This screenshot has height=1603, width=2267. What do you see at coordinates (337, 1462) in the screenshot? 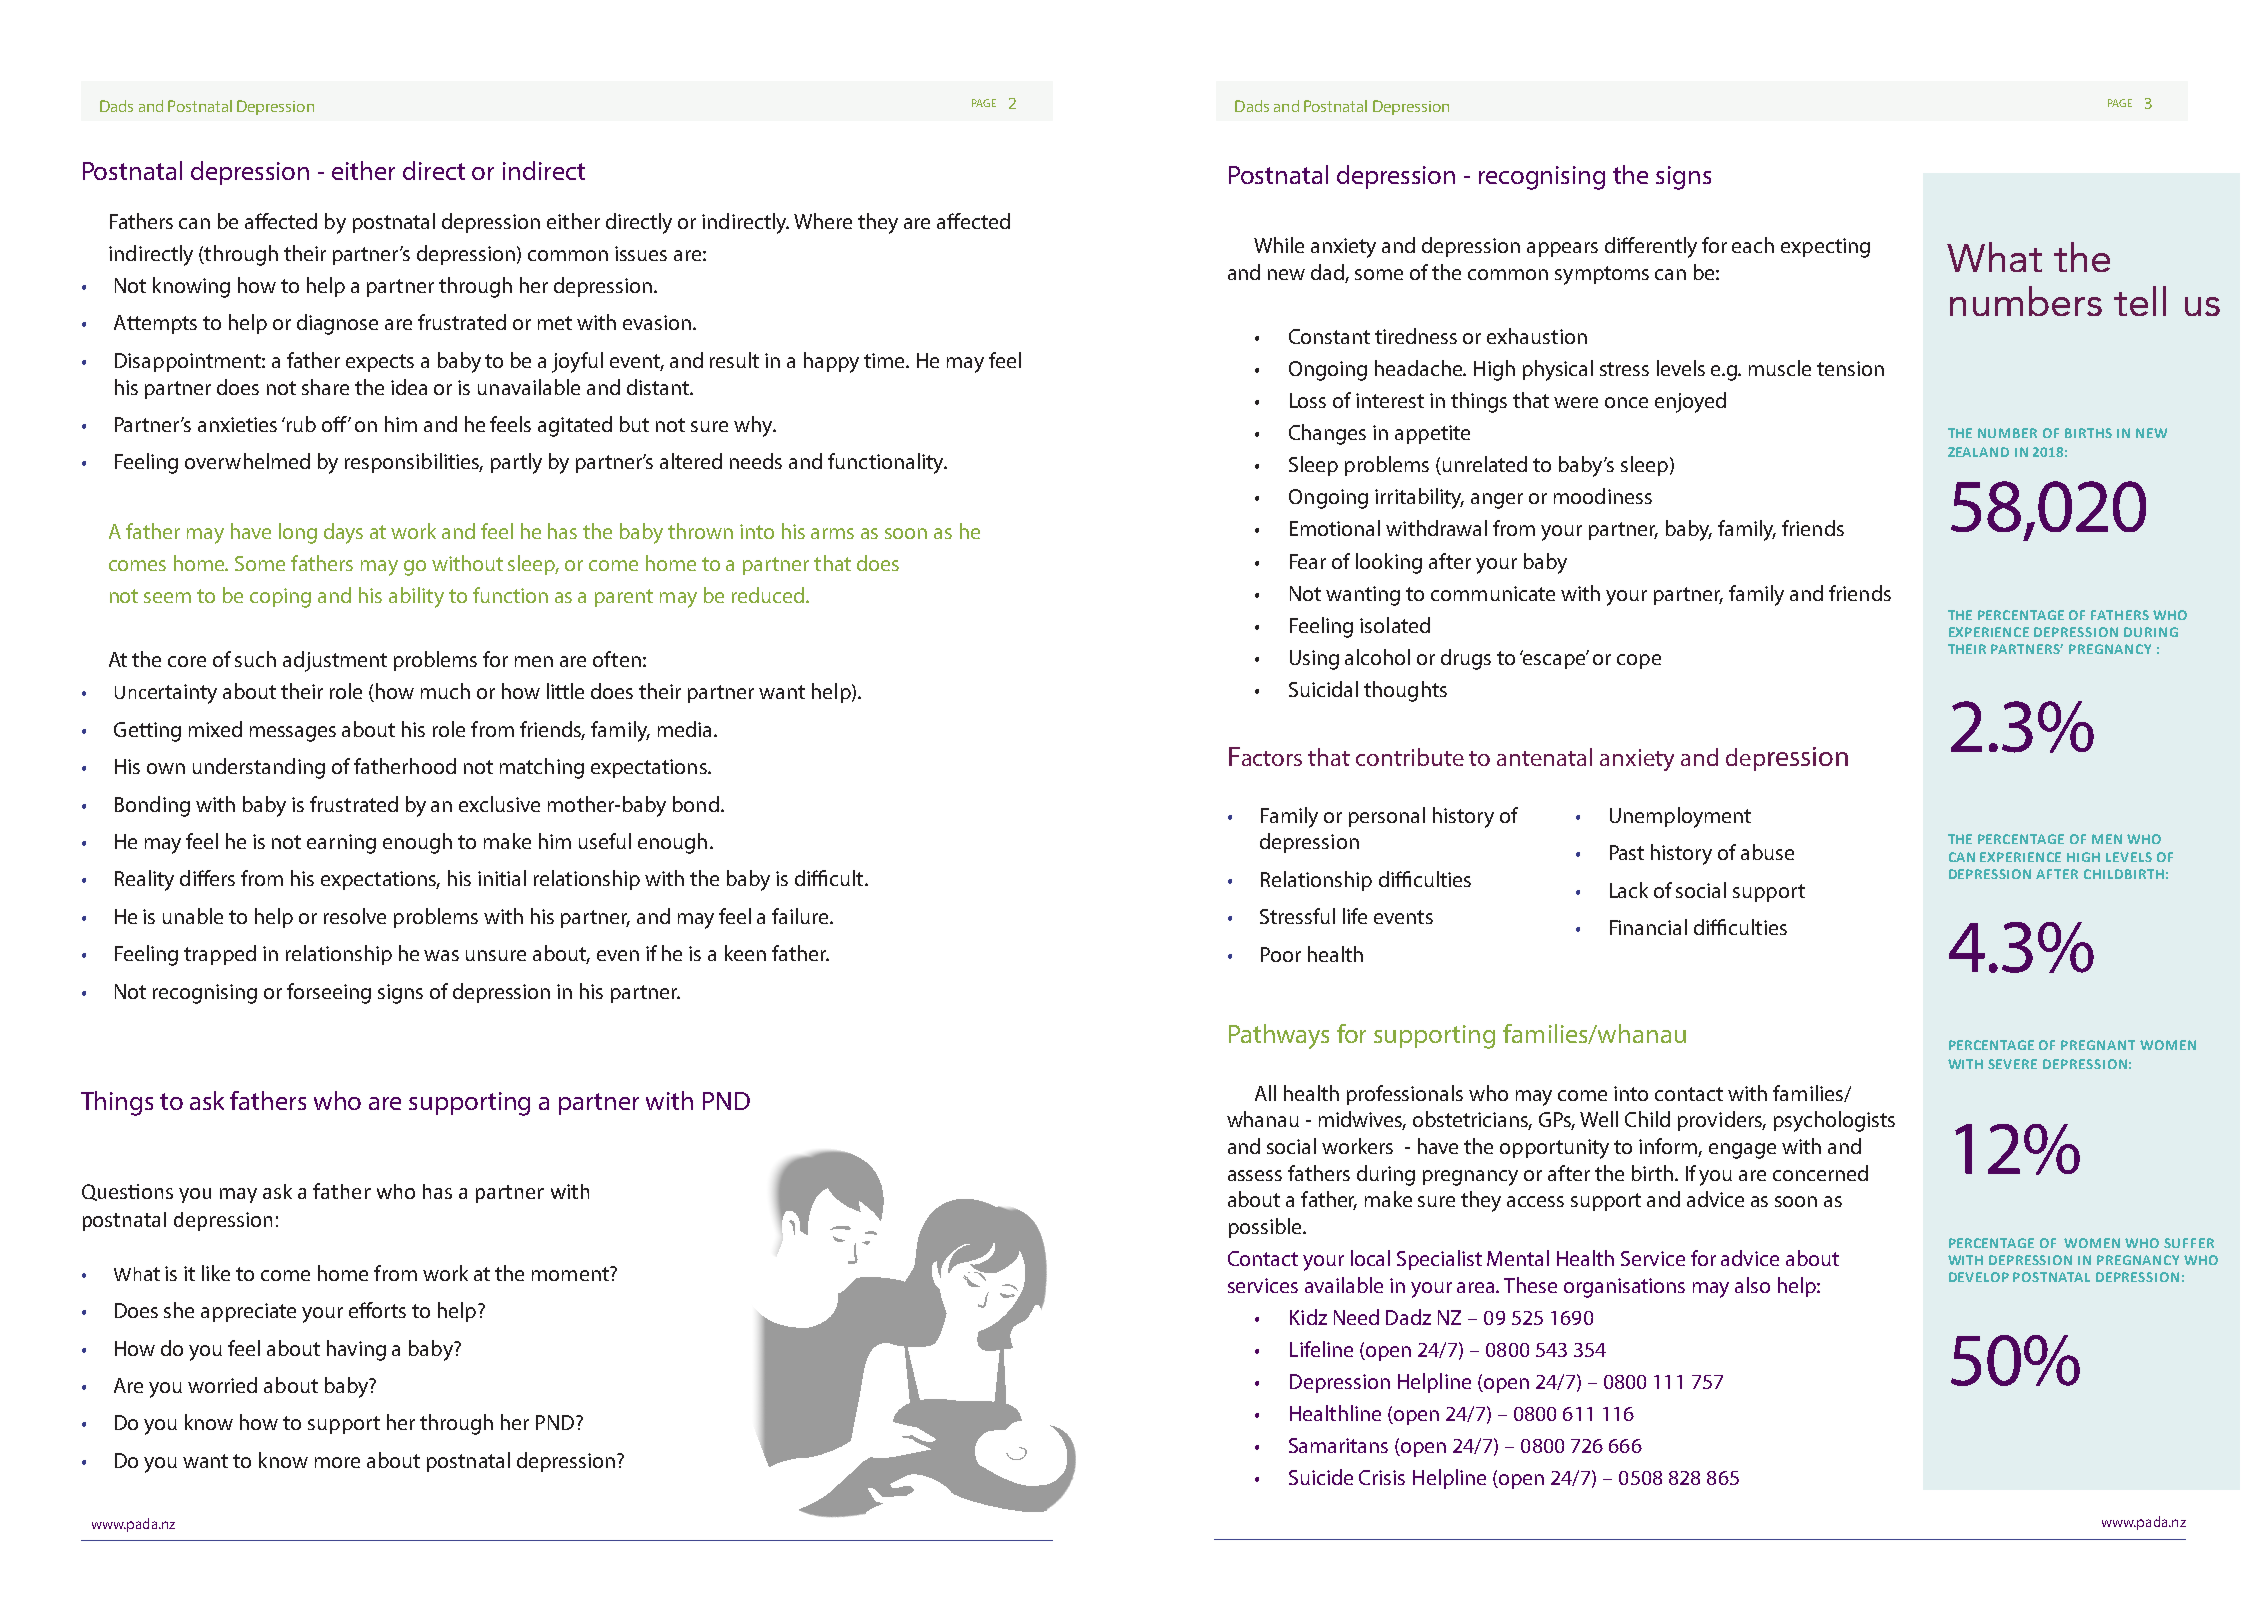
I see `more` at bounding box center [337, 1462].
